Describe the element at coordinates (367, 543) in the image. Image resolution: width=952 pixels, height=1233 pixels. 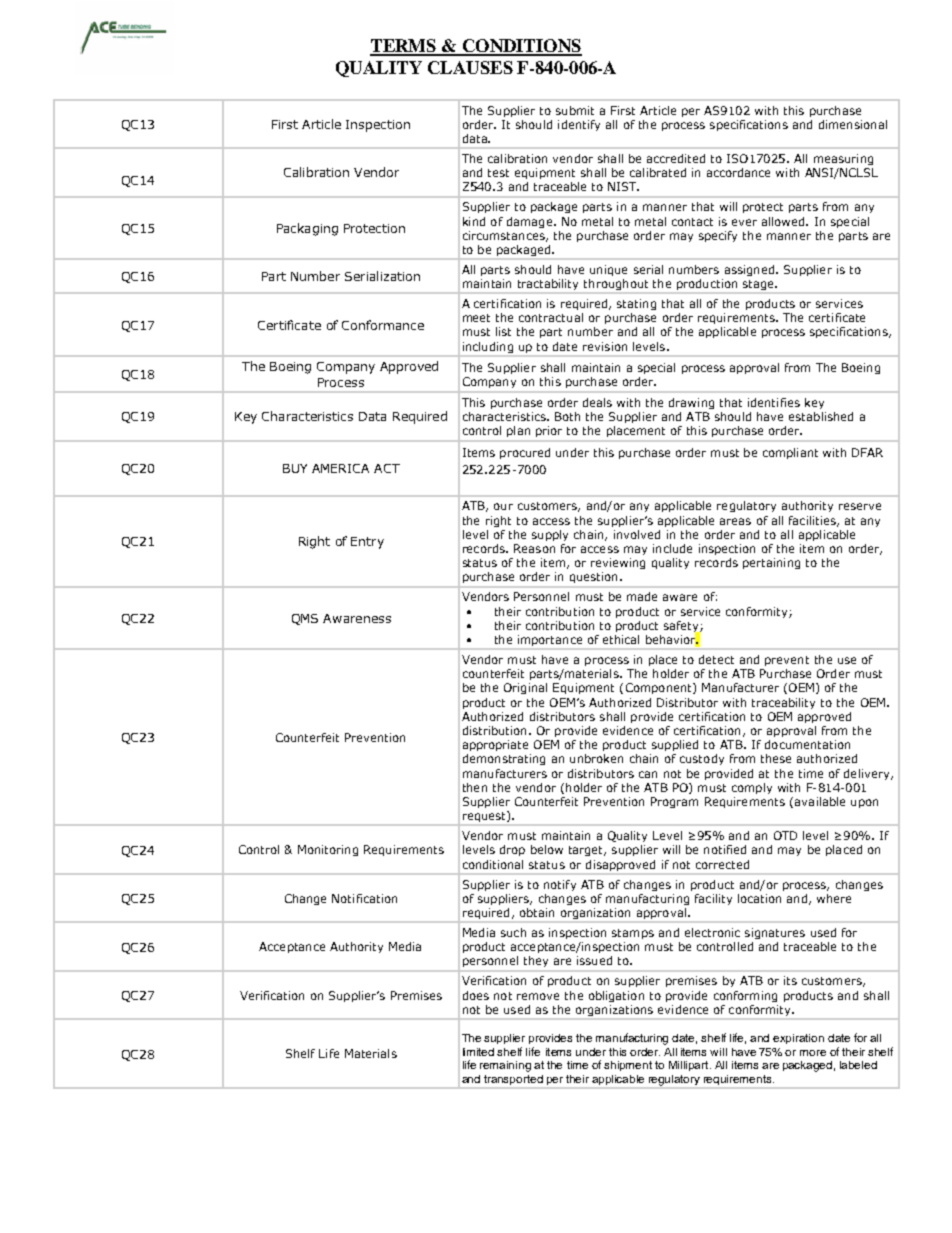
I see `Entry` at that location.
